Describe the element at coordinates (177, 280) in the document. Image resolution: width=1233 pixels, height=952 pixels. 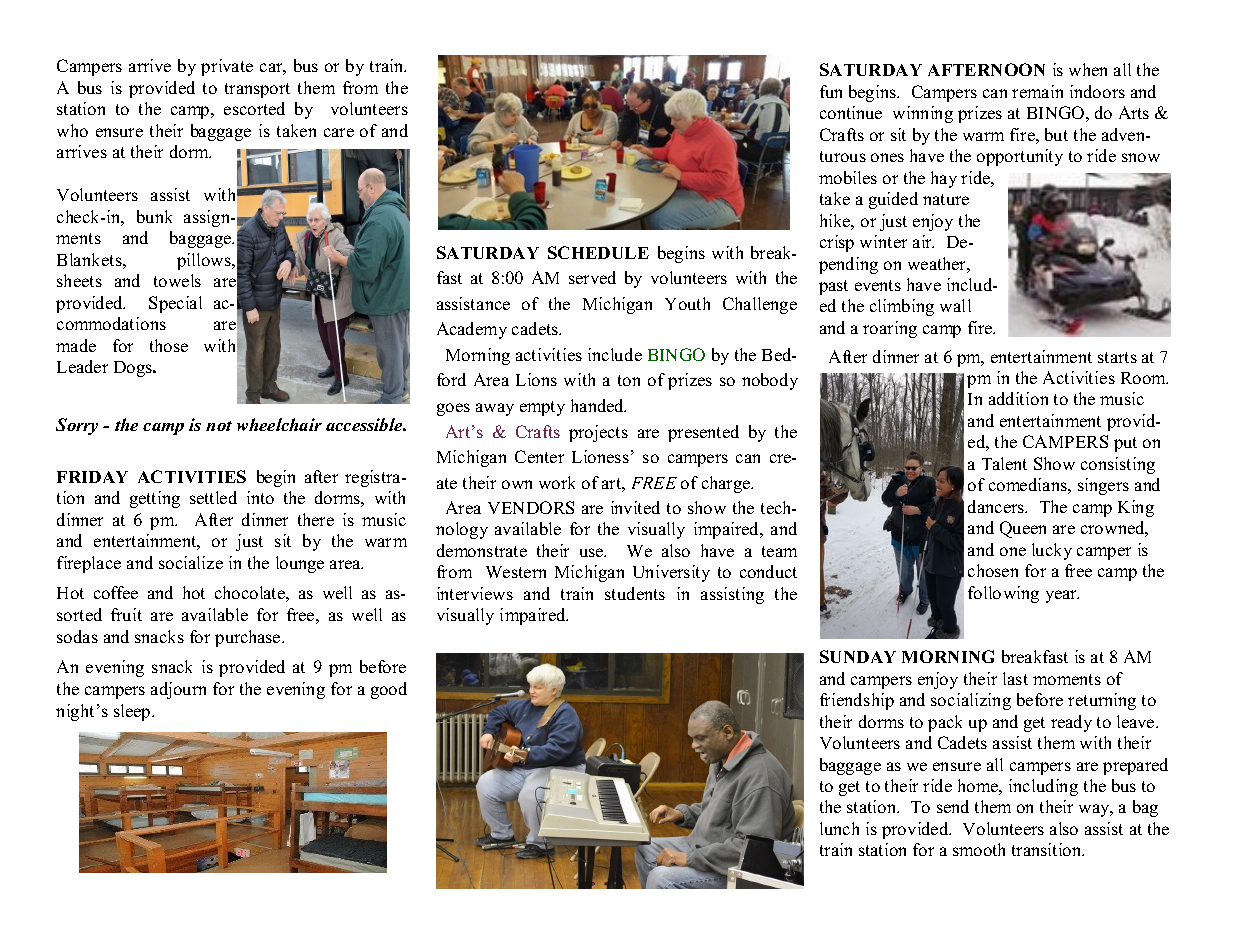
I see `towels` at that location.
